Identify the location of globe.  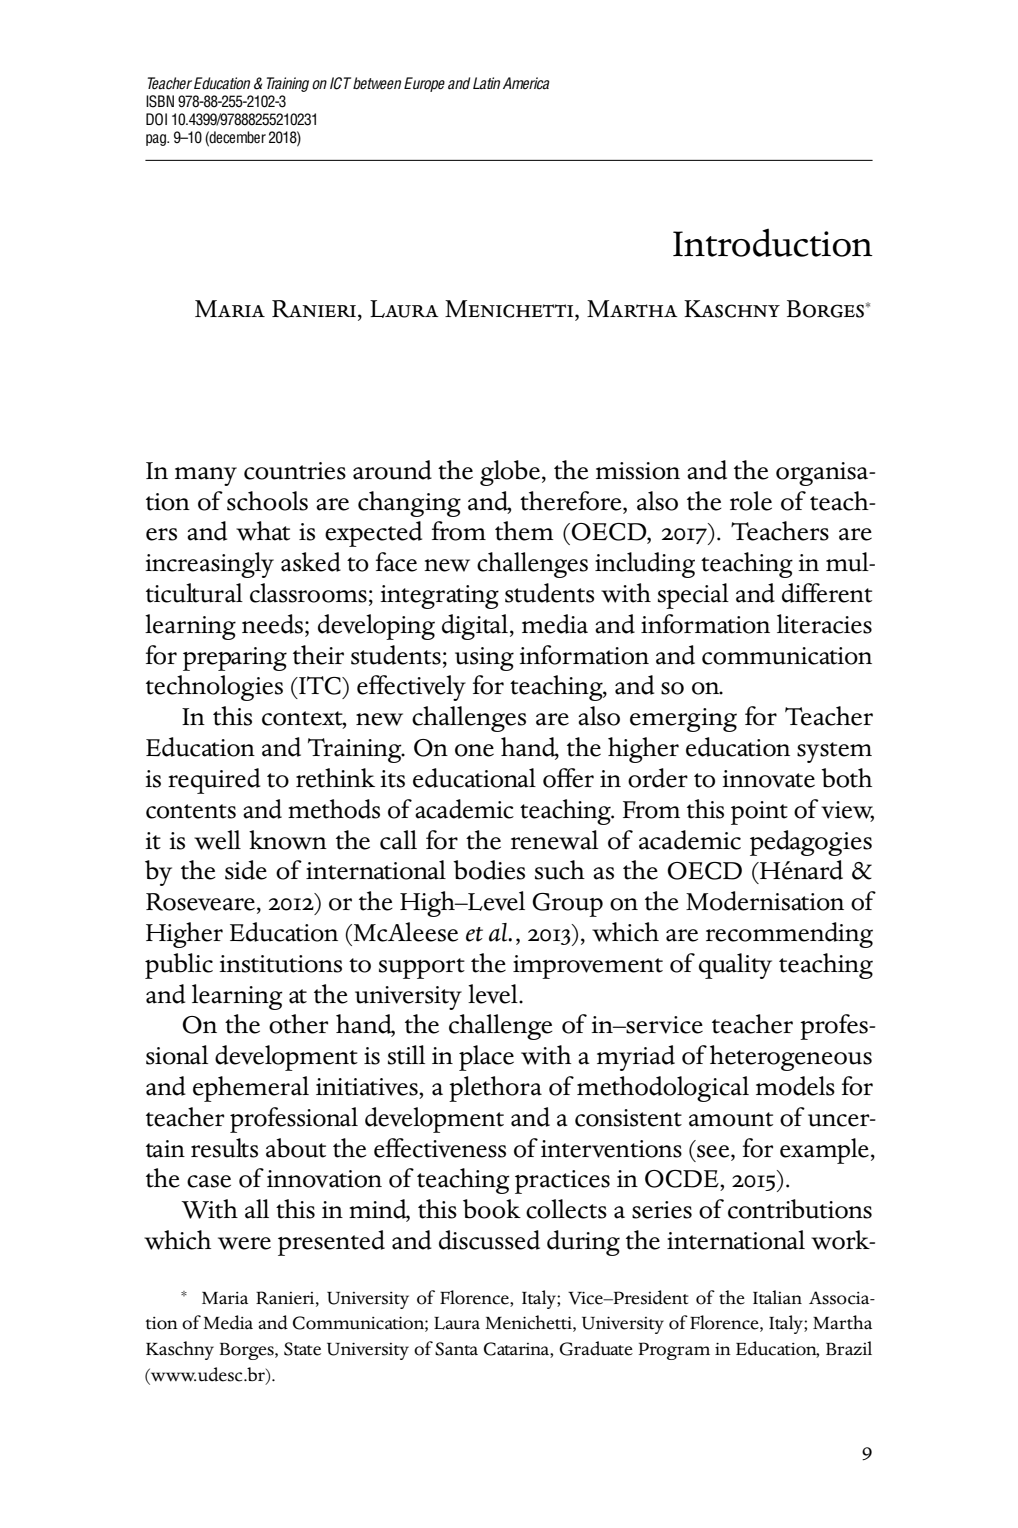
(511, 473).
